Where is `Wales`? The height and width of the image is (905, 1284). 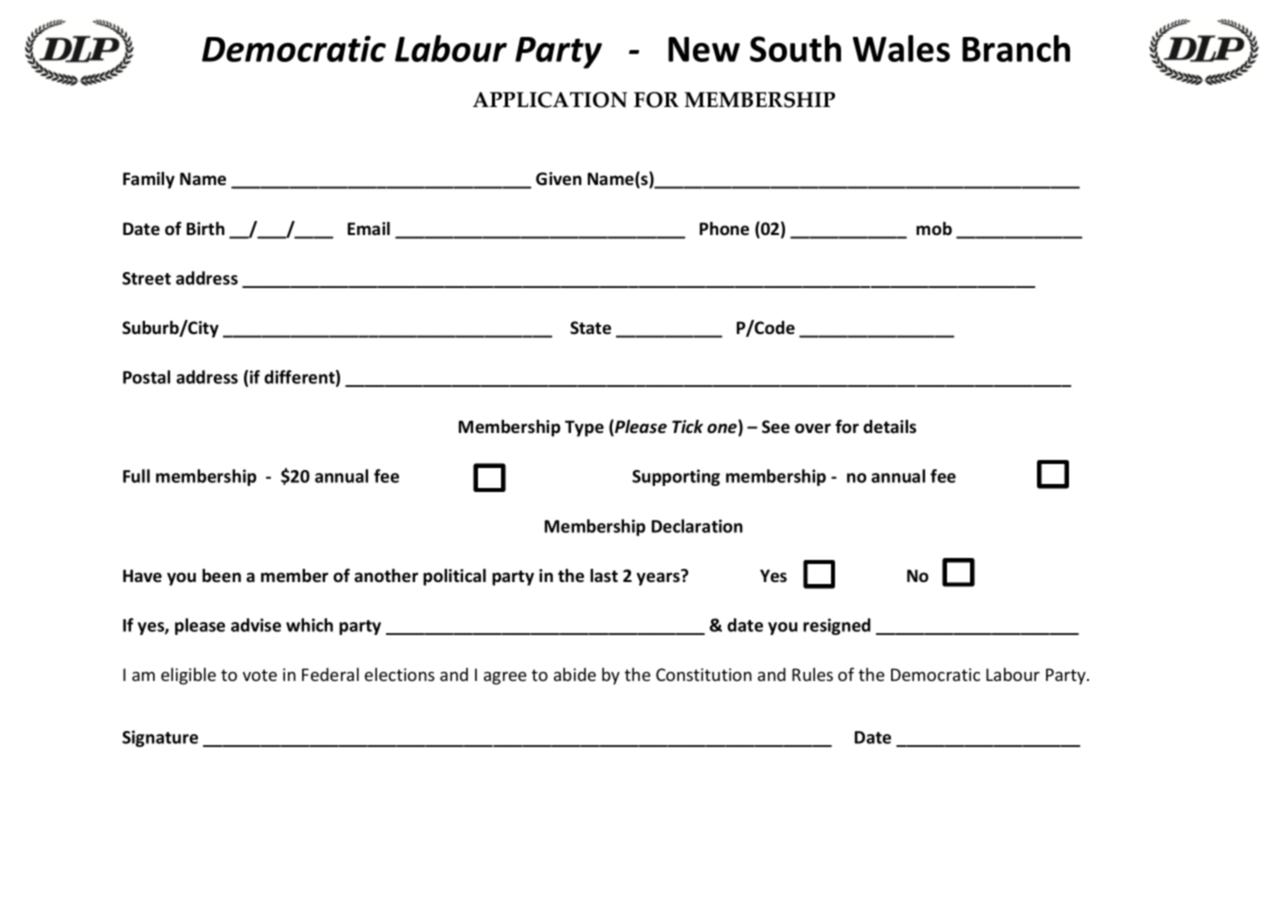
Wales is located at coordinates (901, 48).
